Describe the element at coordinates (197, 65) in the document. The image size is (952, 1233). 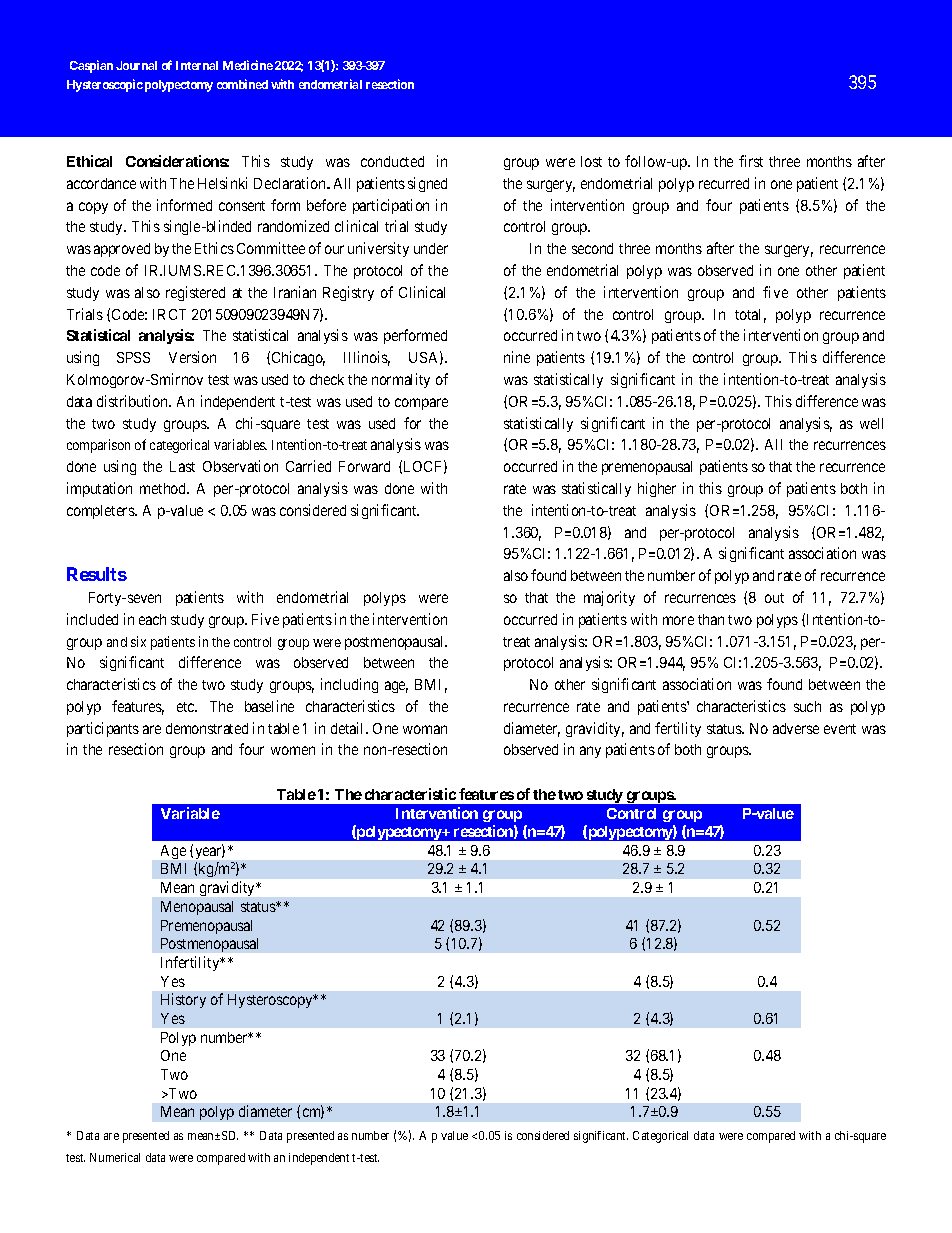
I see `Internal` at that location.
